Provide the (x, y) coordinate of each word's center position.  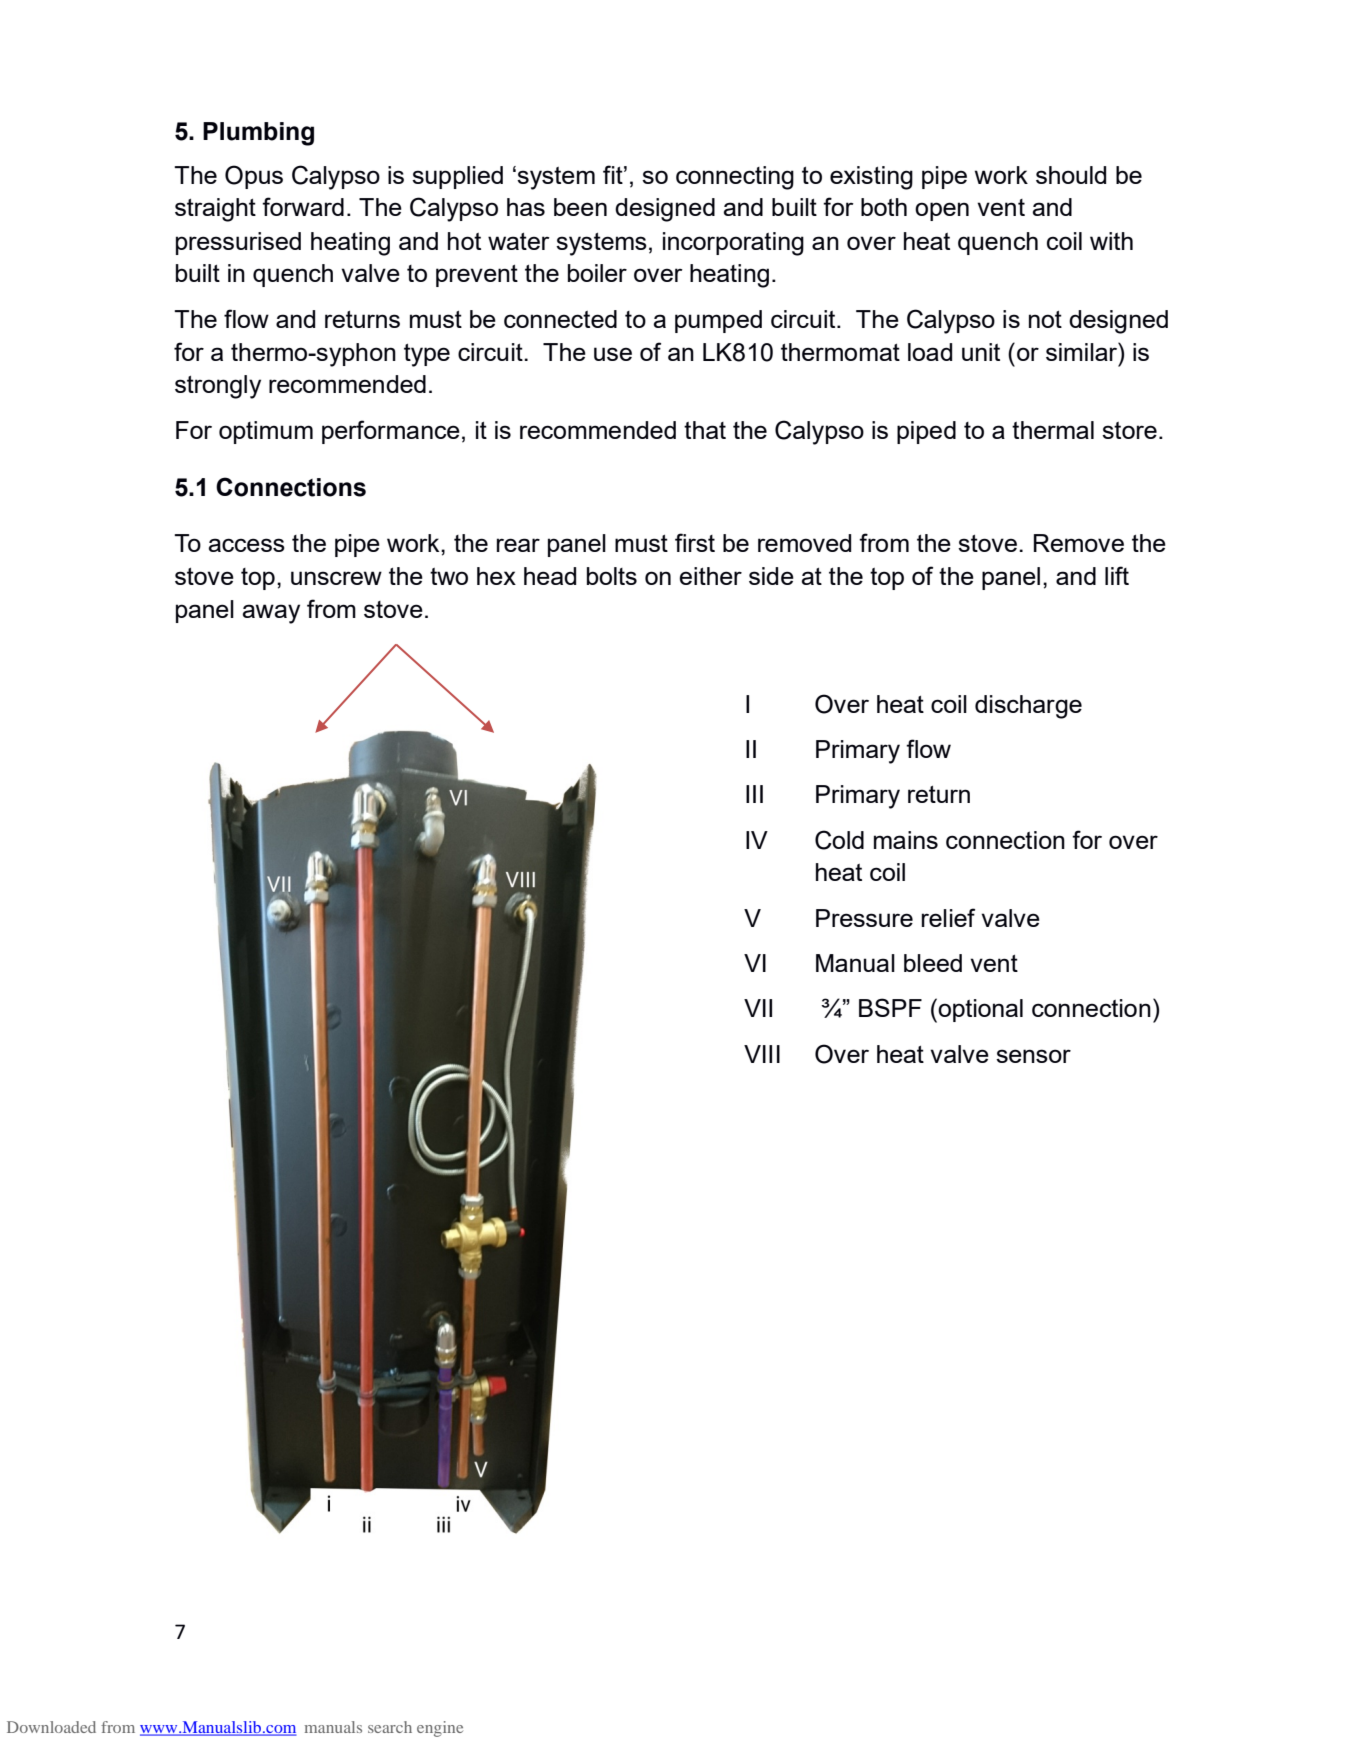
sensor (1033, 1056)
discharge (1028, 707)
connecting (735, 178)
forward (303, 206)
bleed (933, 963)
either (710, 576)
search (390, 1727)
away (271, 614)
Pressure (864, 918)
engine (440, 1729)
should (1071, 175)
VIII (762, 1054)
